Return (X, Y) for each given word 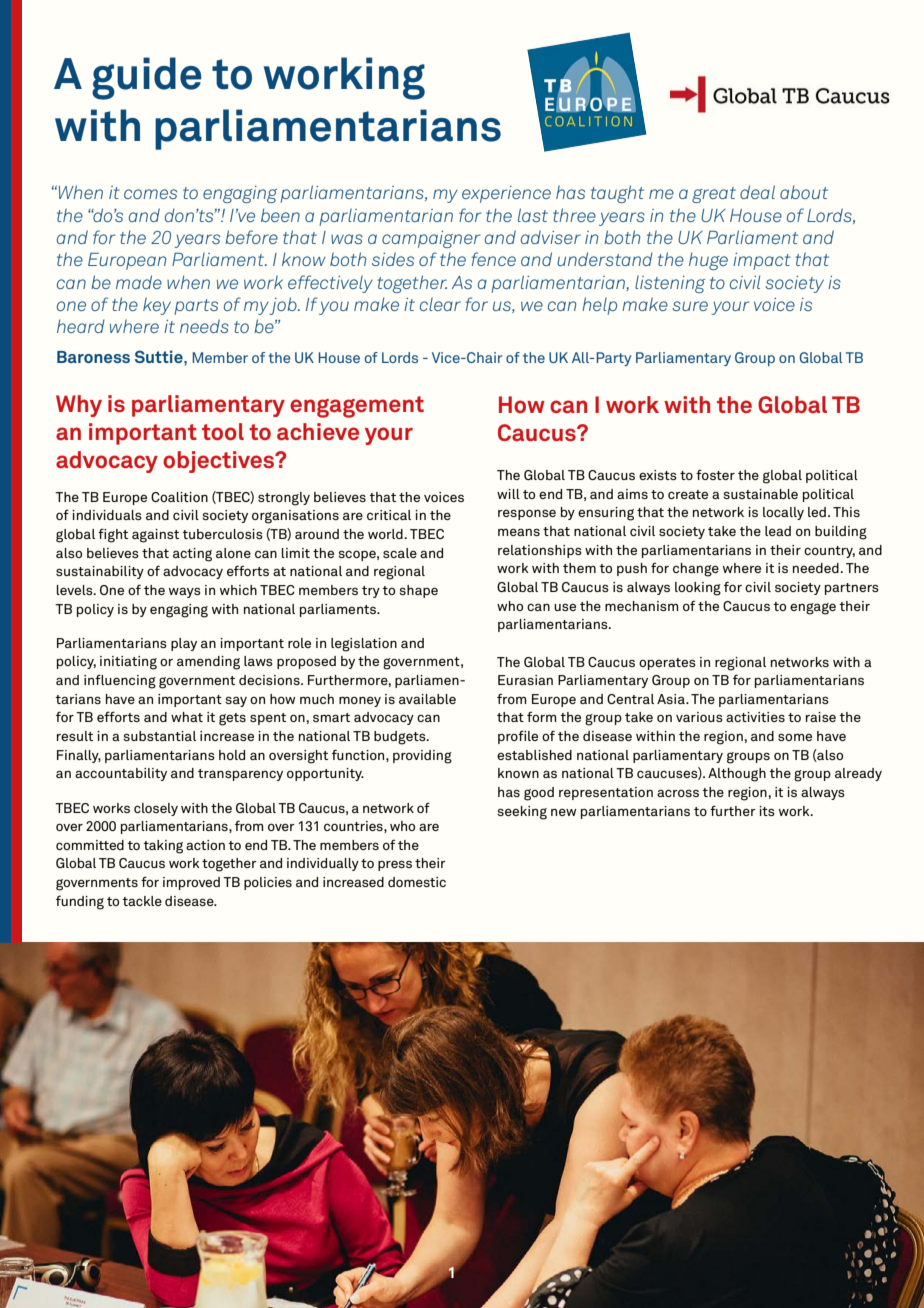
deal (757, 192)
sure (690, 306)
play (184, 644)
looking (698, 589)
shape (418, 591)
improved (191, 883)
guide (147, 78)
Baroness (93, 357)
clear (440, 304)
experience (506, 194)
